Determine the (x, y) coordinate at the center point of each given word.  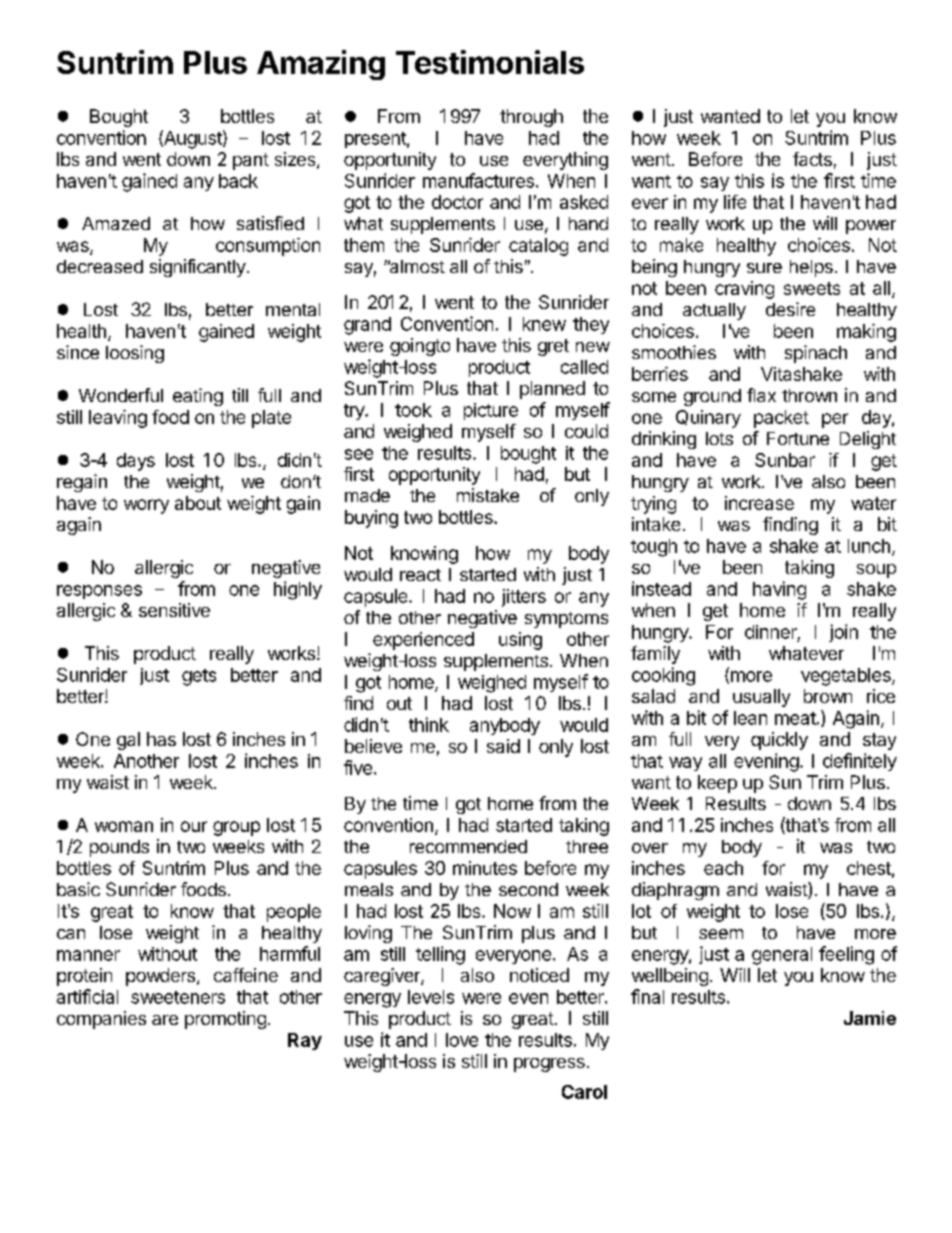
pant (251, 161)
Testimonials (490, 62)
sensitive (174, 610)
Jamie (870, 1018)
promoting (225, 1020)
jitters (524, 598)
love (462, 1040)
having (779, 590)
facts (812, 159)
